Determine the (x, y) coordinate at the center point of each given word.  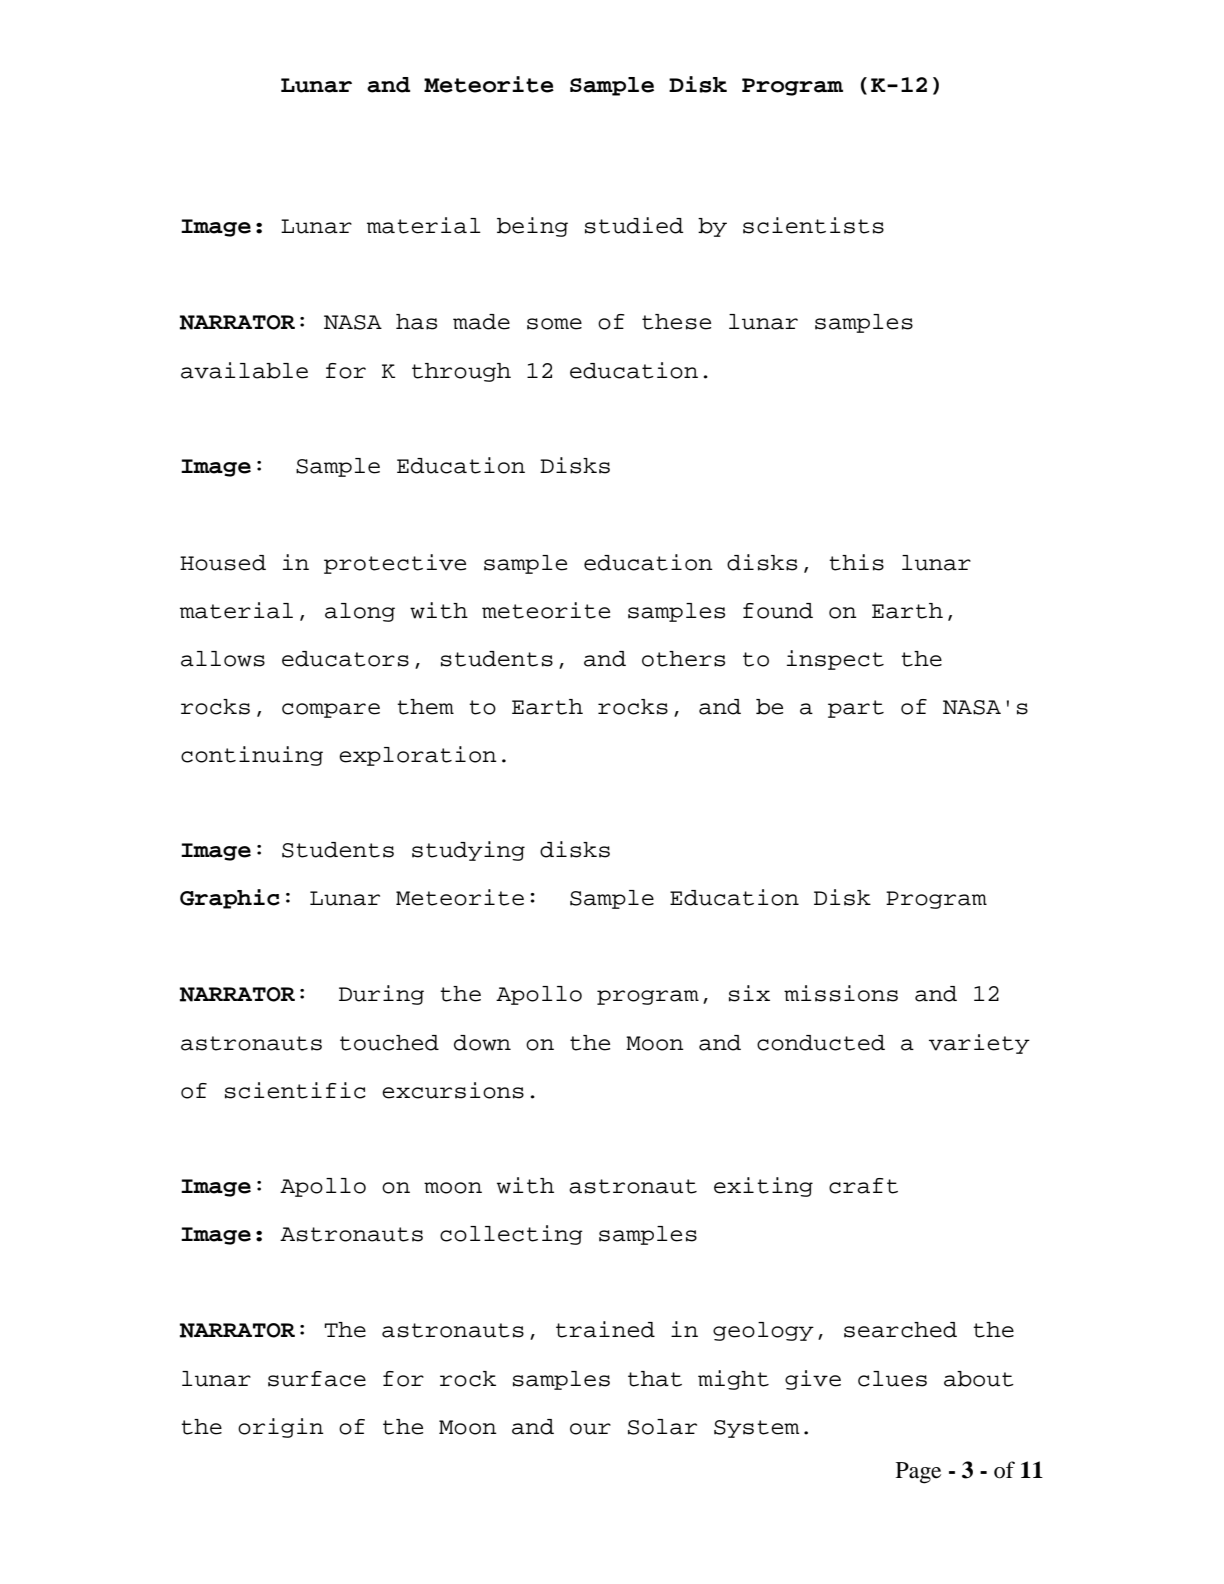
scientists (813, 225)
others (683, 659)
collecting (511, 1235)
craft (863, 1186)
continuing (252, 756)
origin (281, 1428)
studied (634, 225)
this (856, 562)
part (856, 709)
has (416, 322)
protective (395, 564)
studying (468, 851)
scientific (295, 1090)
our (590, 1429)
